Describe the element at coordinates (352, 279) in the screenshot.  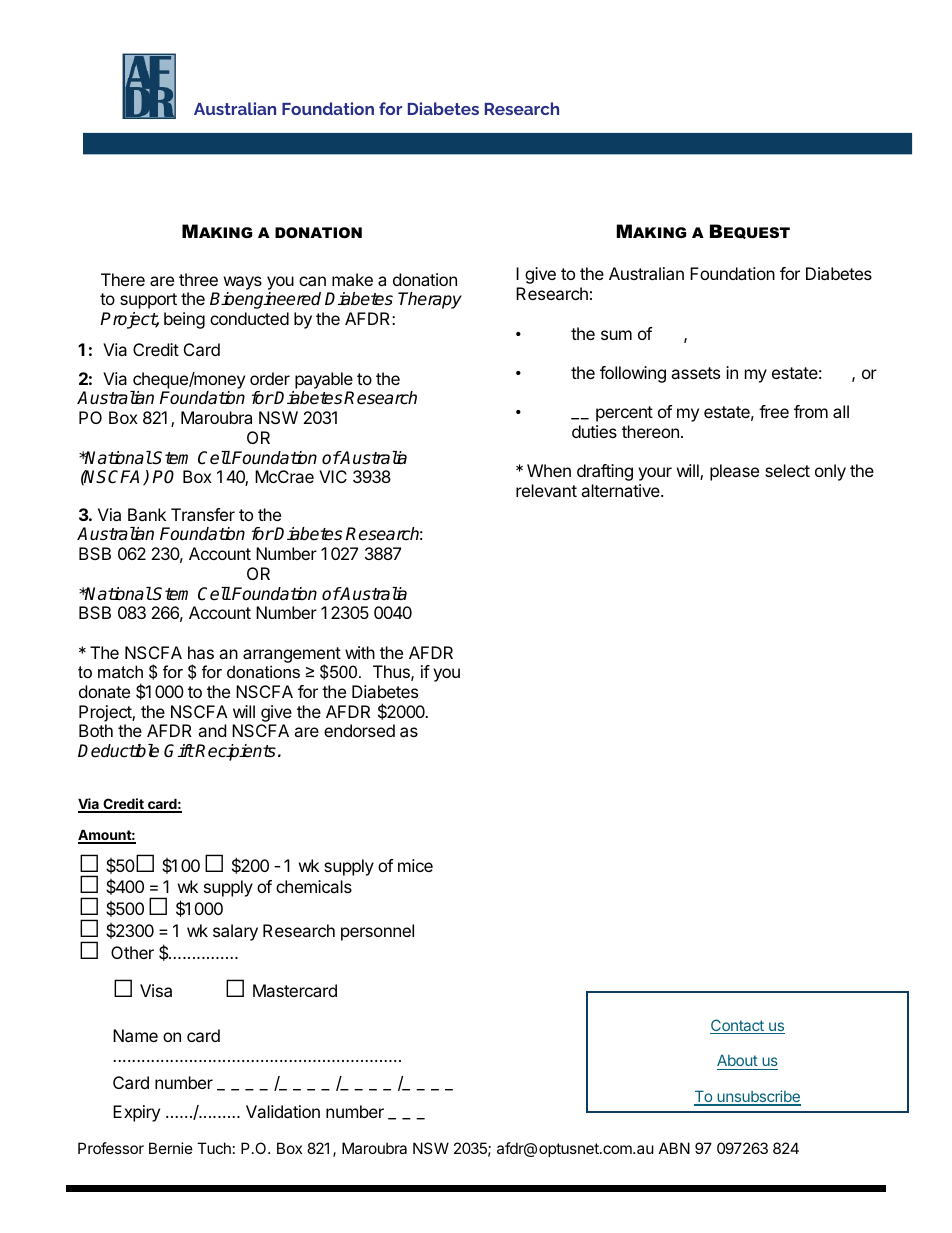
I see `make` at that location.
